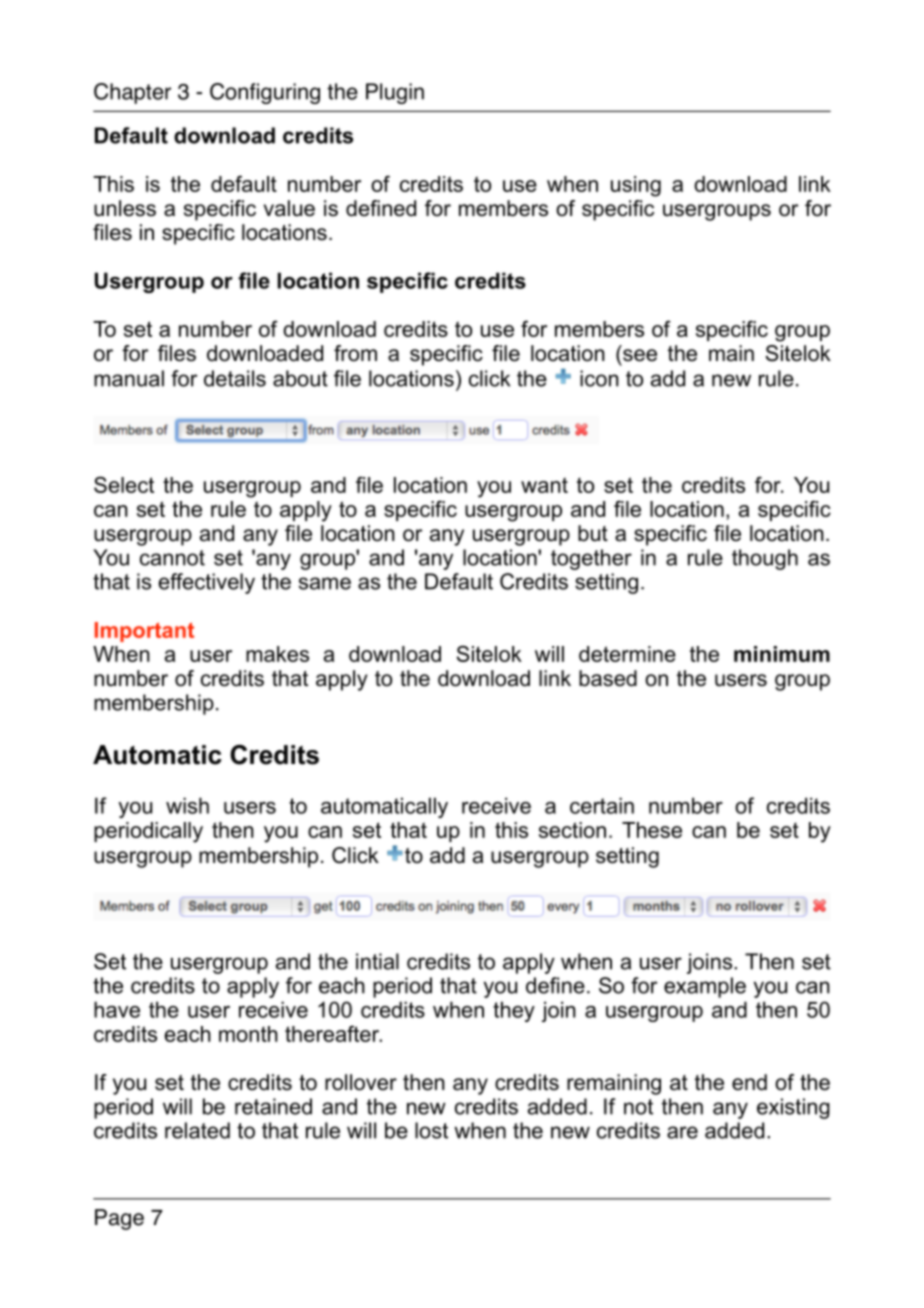  Describe the element at coordinates (572, 830) in the screenshot. I see `section` at that location.
